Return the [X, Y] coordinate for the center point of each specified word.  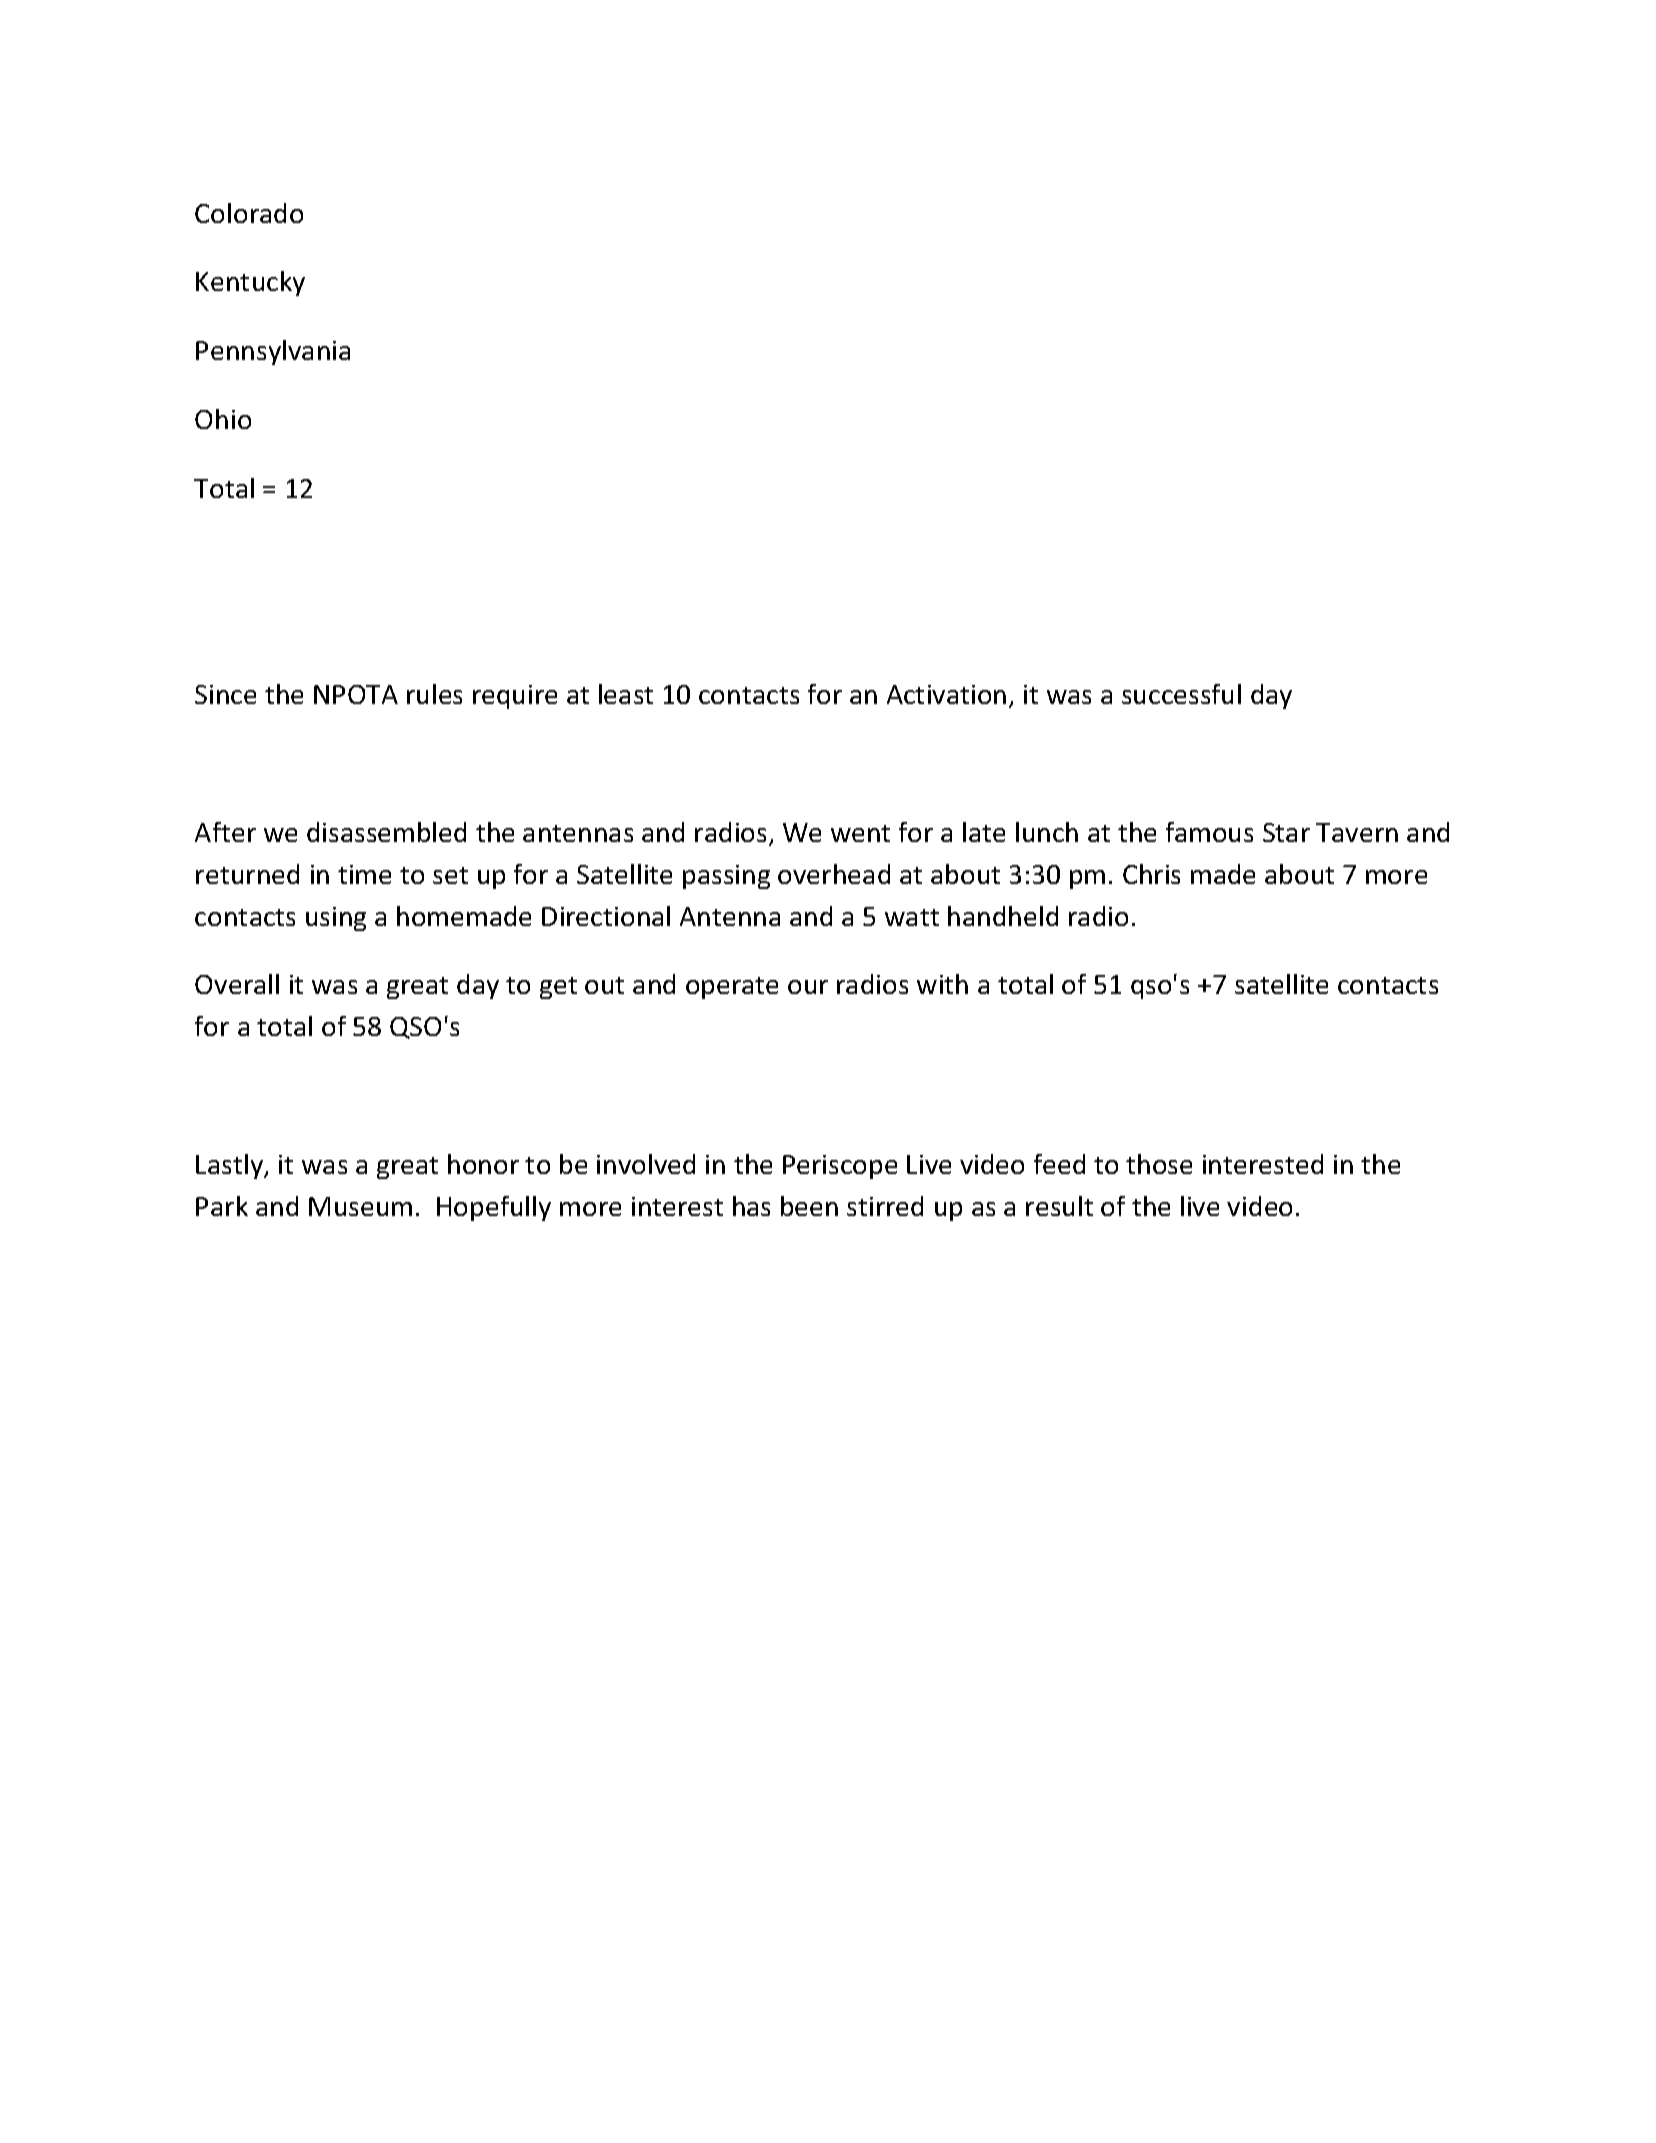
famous [1209, 832]
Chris [1151, 874]
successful [1181, 694]
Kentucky [250, 283]
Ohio [223, 419]
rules [434, 694]
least [626, 694]
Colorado [249, 213]
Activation [946, 694]
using [336, 919]
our [808, 987]
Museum [360, 1206]
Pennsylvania [273, 352]
